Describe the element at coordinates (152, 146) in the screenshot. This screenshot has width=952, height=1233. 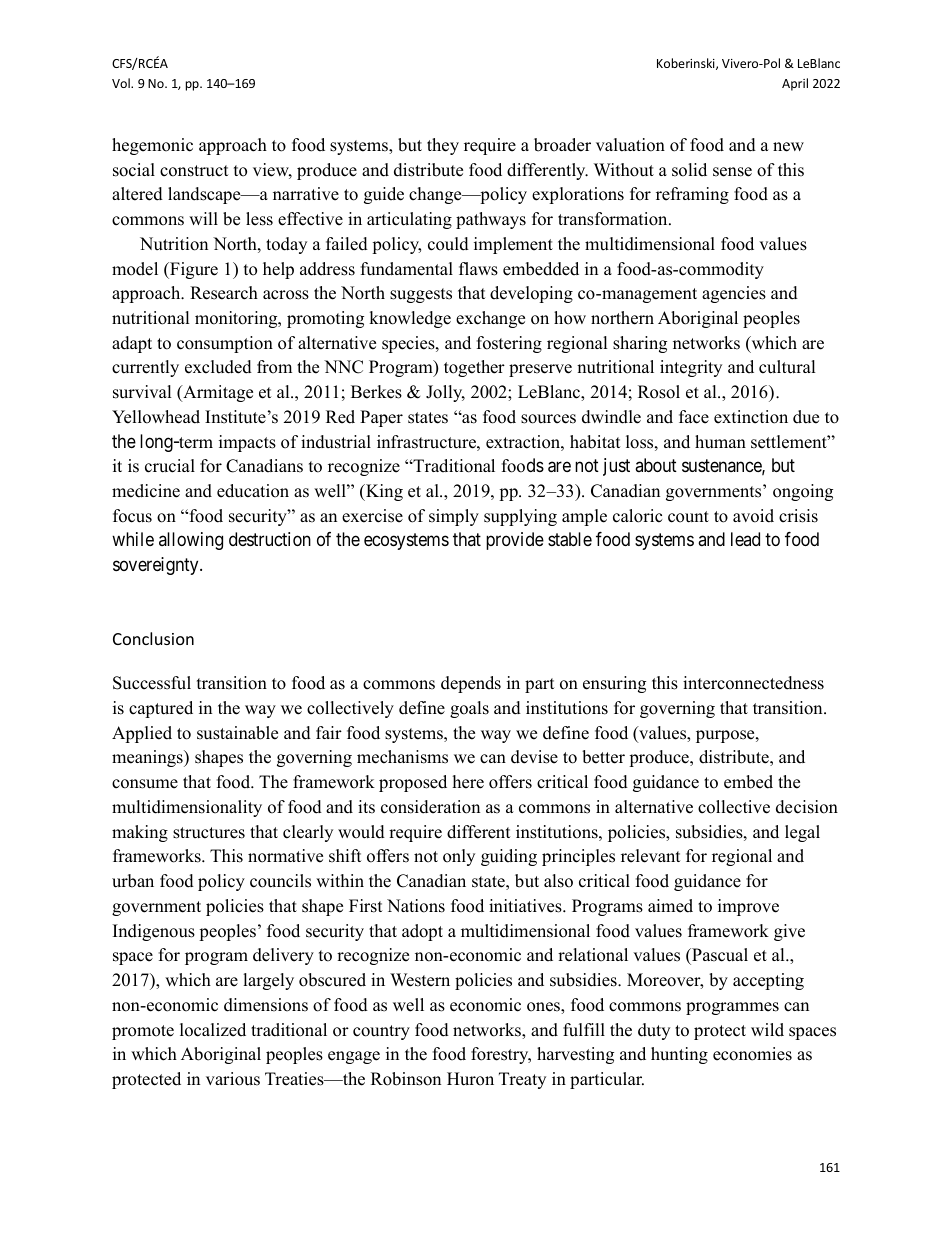
I see `hegemonic` at that location.
